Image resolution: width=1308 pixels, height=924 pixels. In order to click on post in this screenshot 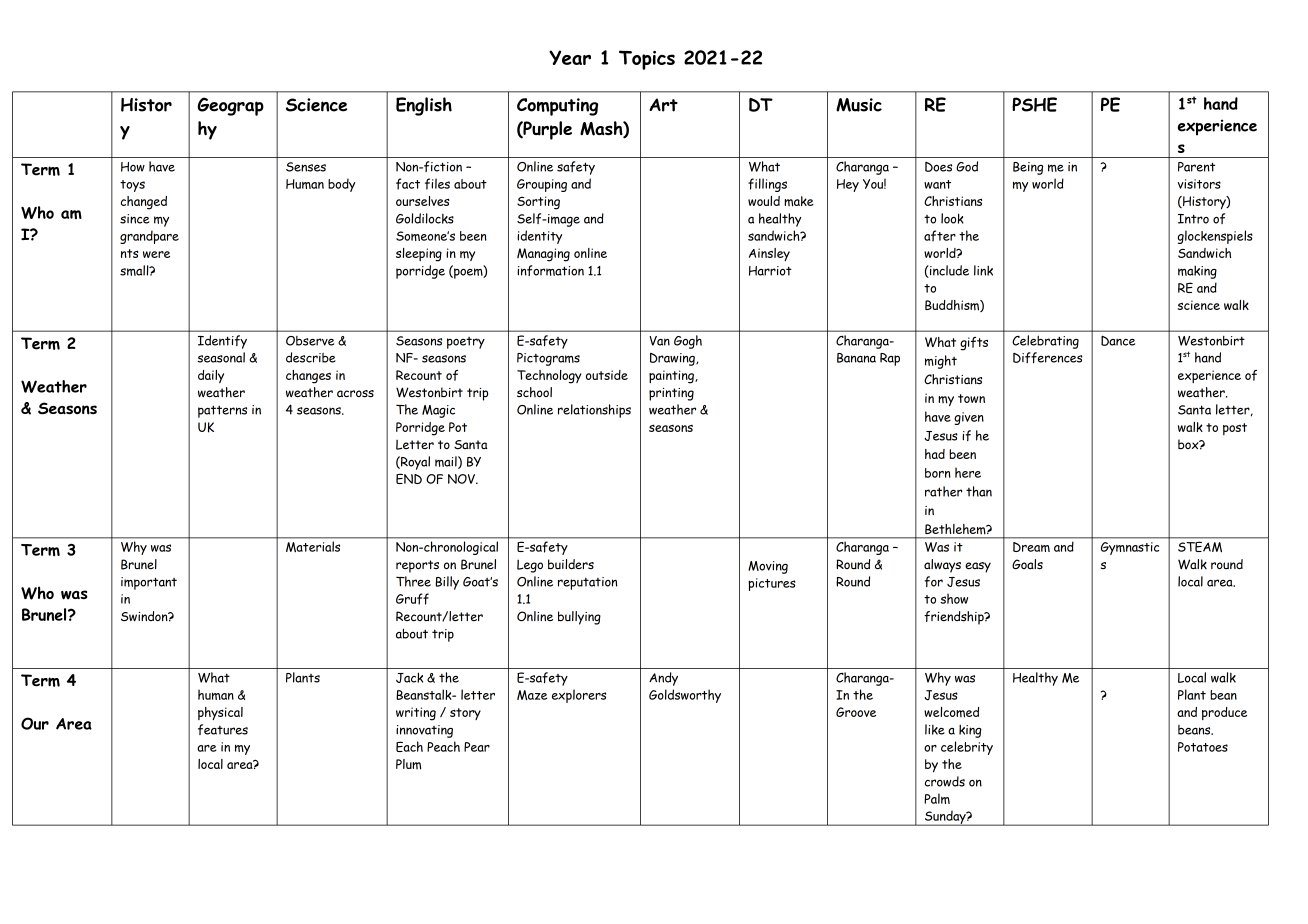, I will do `click(1235, 429)`.
